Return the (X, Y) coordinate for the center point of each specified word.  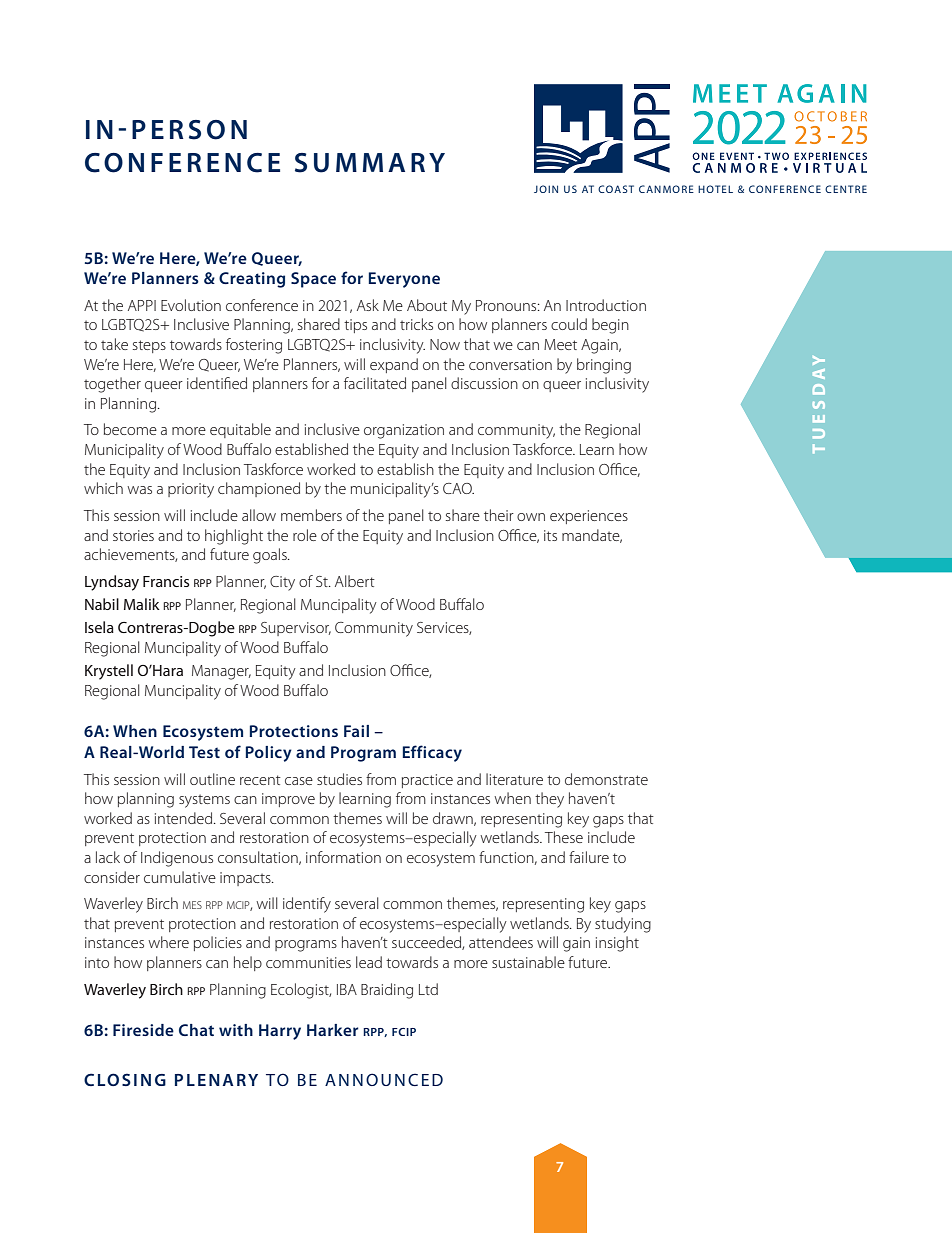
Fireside (143, 1030)
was (139, 490)
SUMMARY (370, 163)
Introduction (606, 305)
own (531, 517)
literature (514, 779)
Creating (252, 280)
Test (204, 752)
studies (339, 779)
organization (404, 431)
